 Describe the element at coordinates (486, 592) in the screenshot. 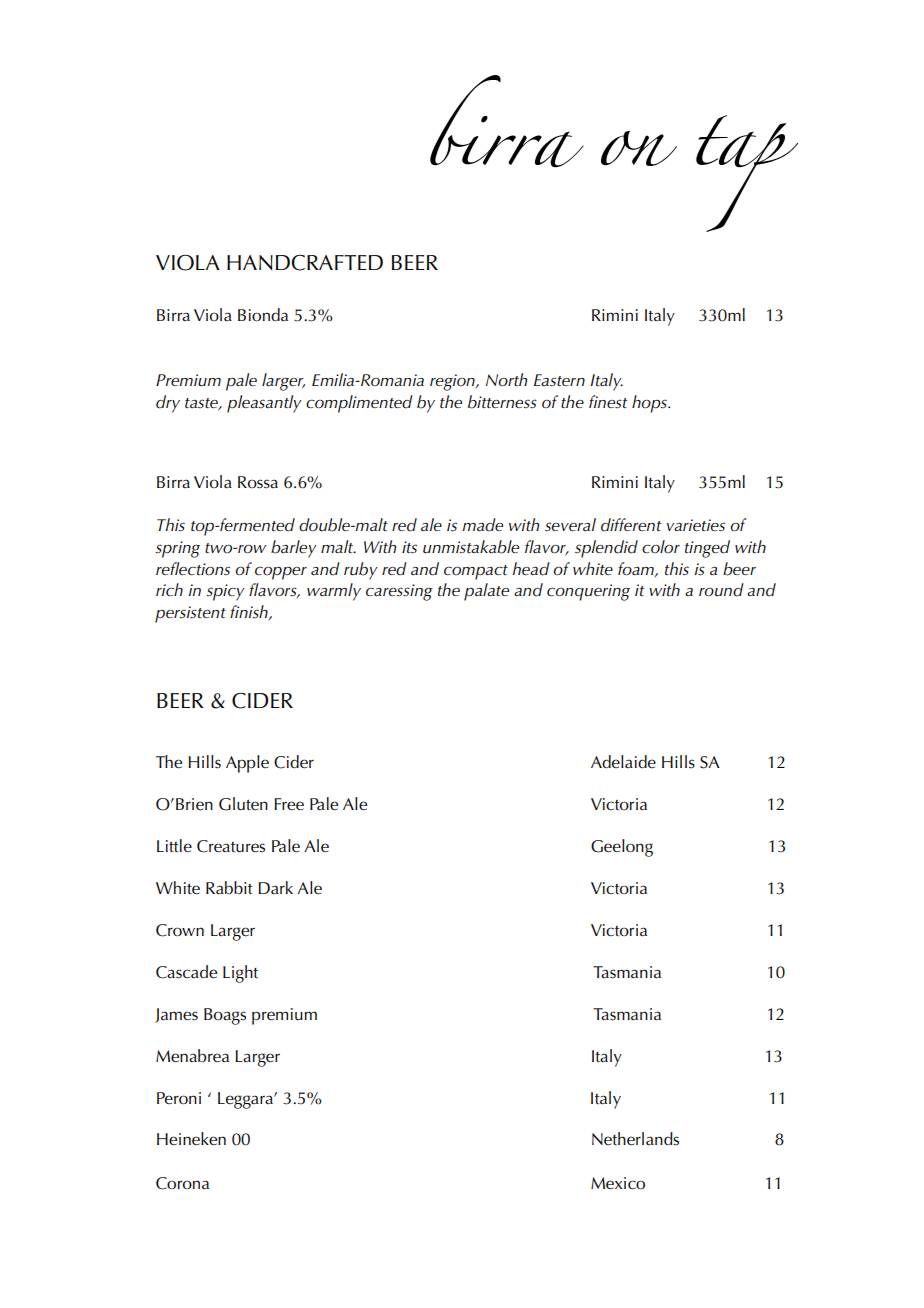

I see `palate` at that location.
